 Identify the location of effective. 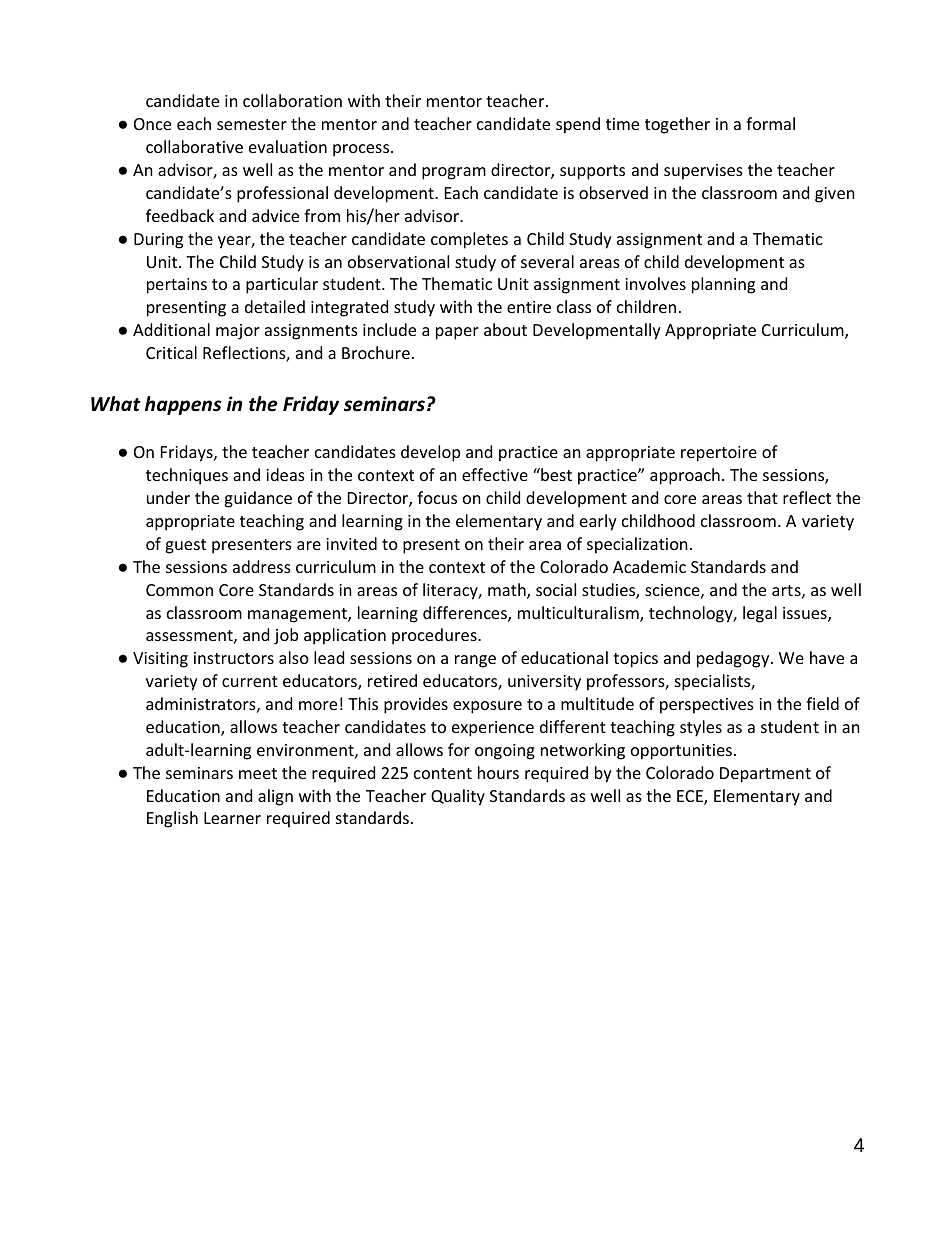
(495, 474).
